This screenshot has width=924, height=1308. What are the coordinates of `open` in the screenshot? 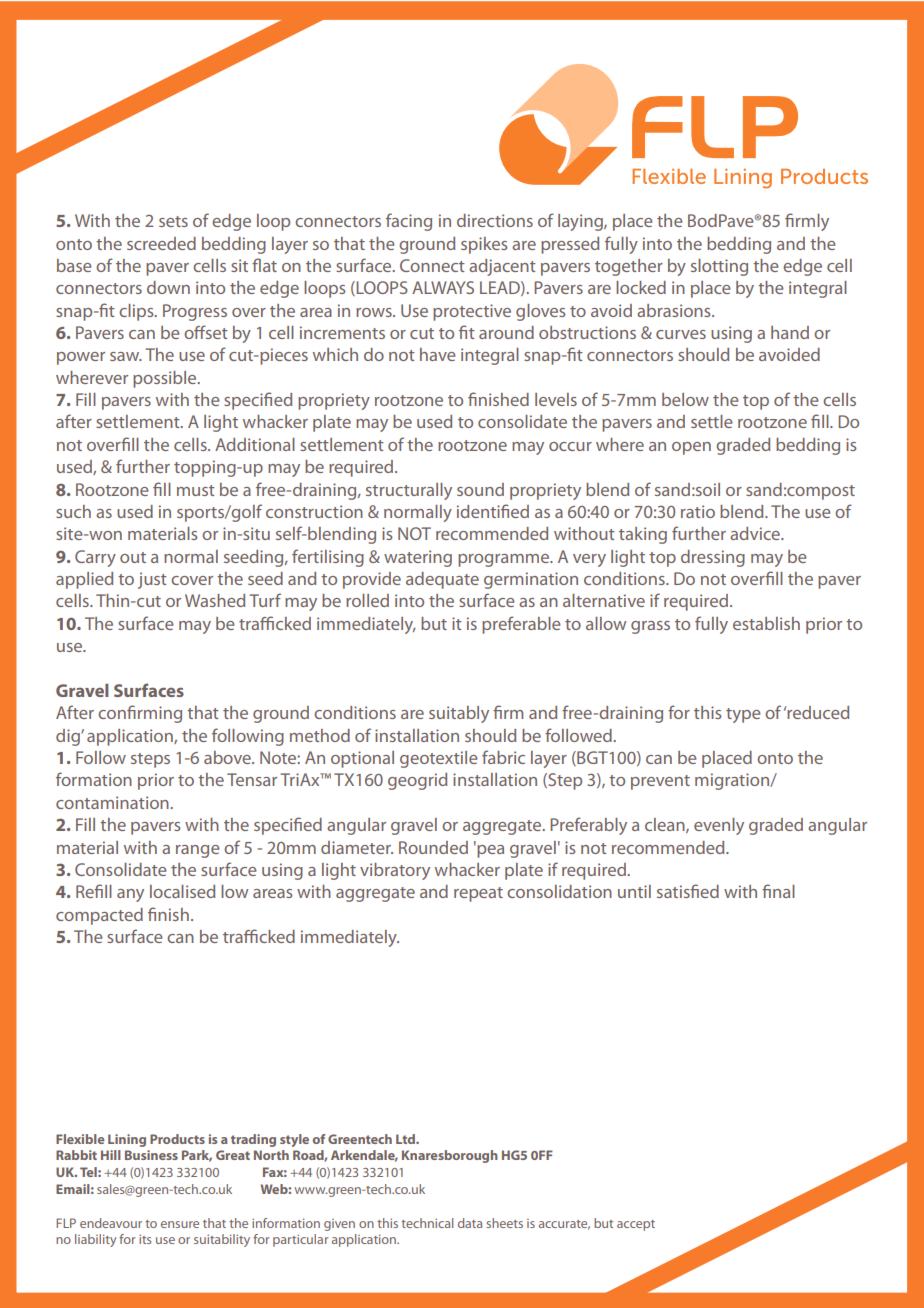 It's located at (691, 448).
